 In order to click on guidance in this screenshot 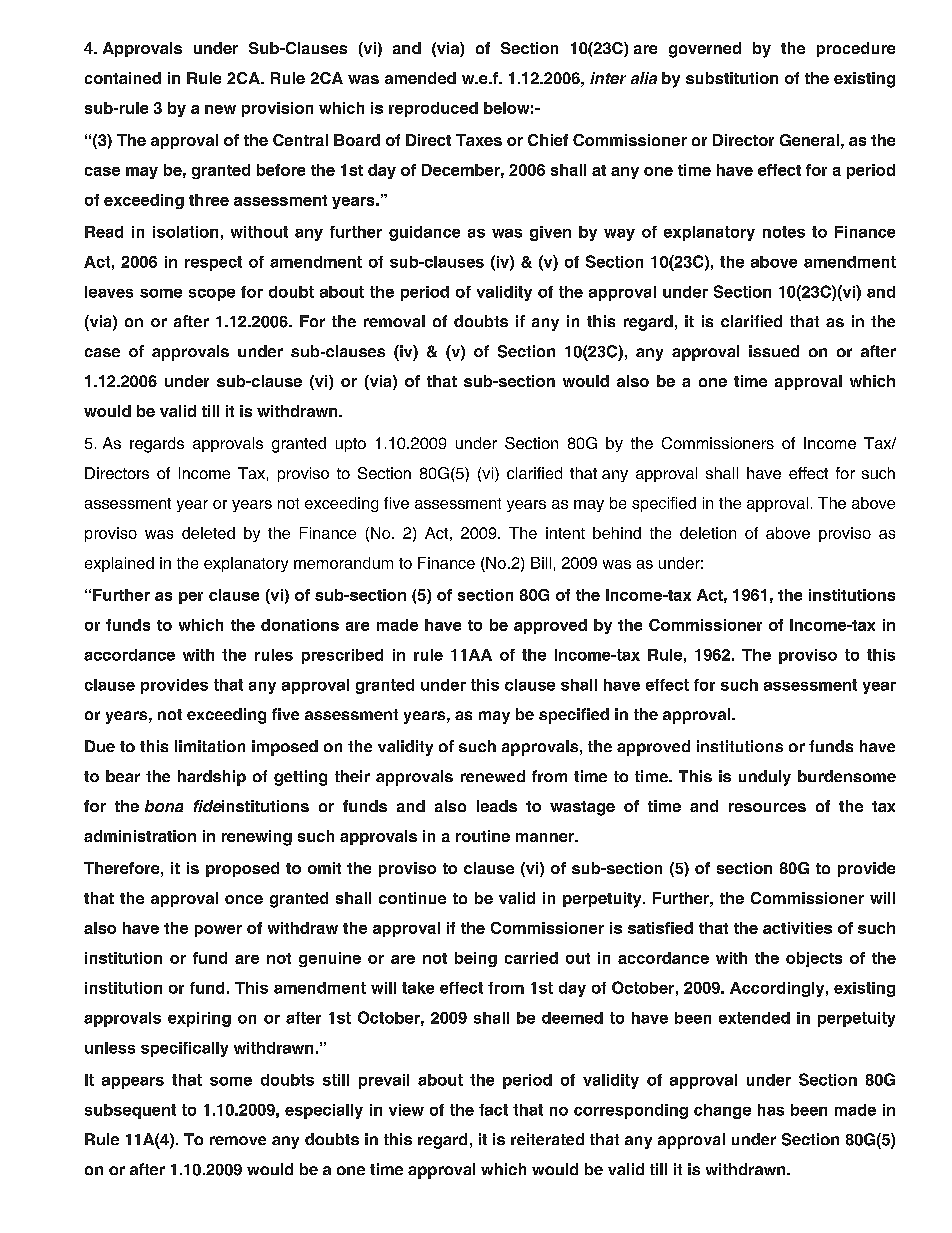, I will do `click(424, 233)`.
